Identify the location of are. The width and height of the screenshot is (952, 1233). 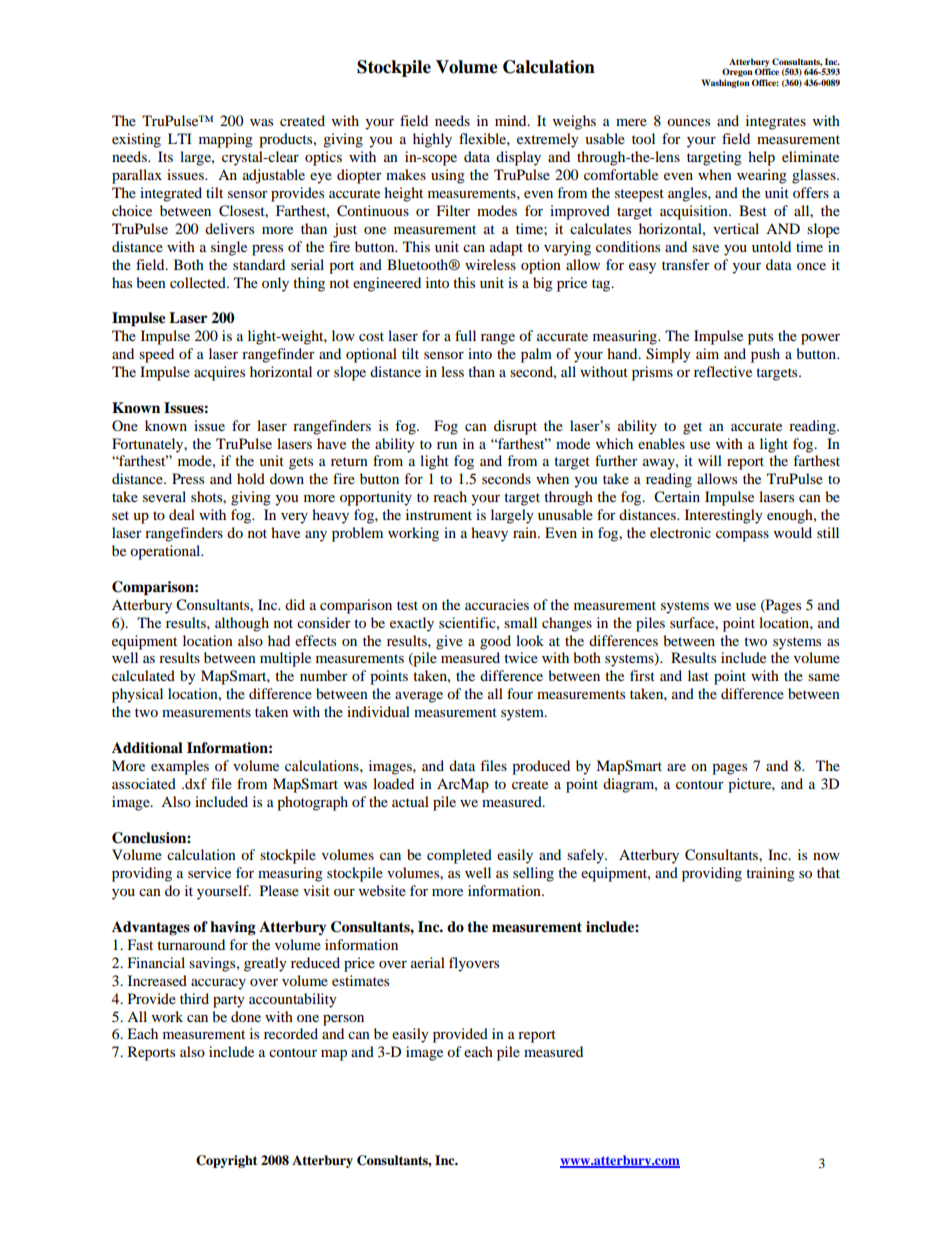
(676, 767).
